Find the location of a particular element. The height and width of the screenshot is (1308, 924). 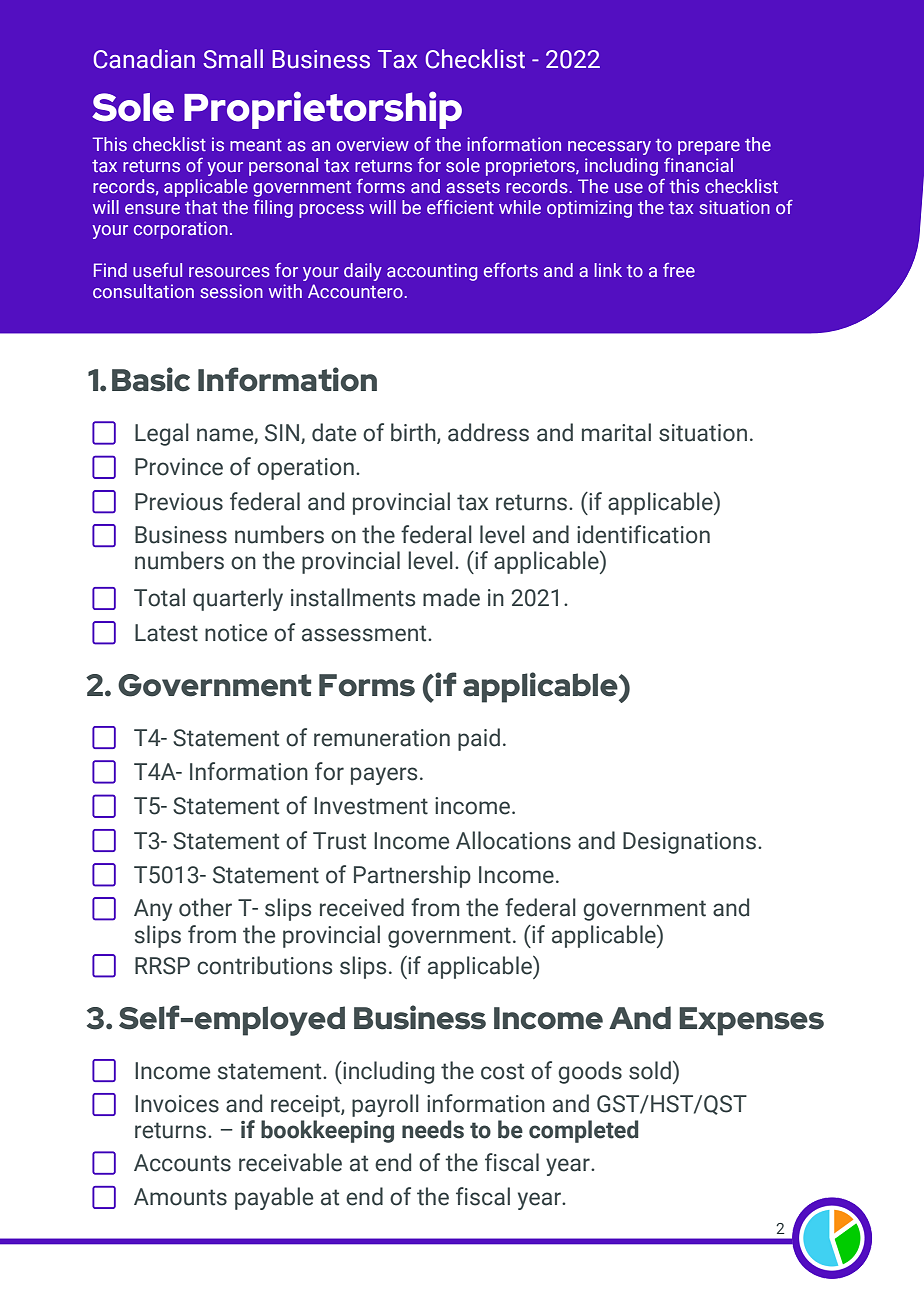

Province is located at coordinates (179, 467).
